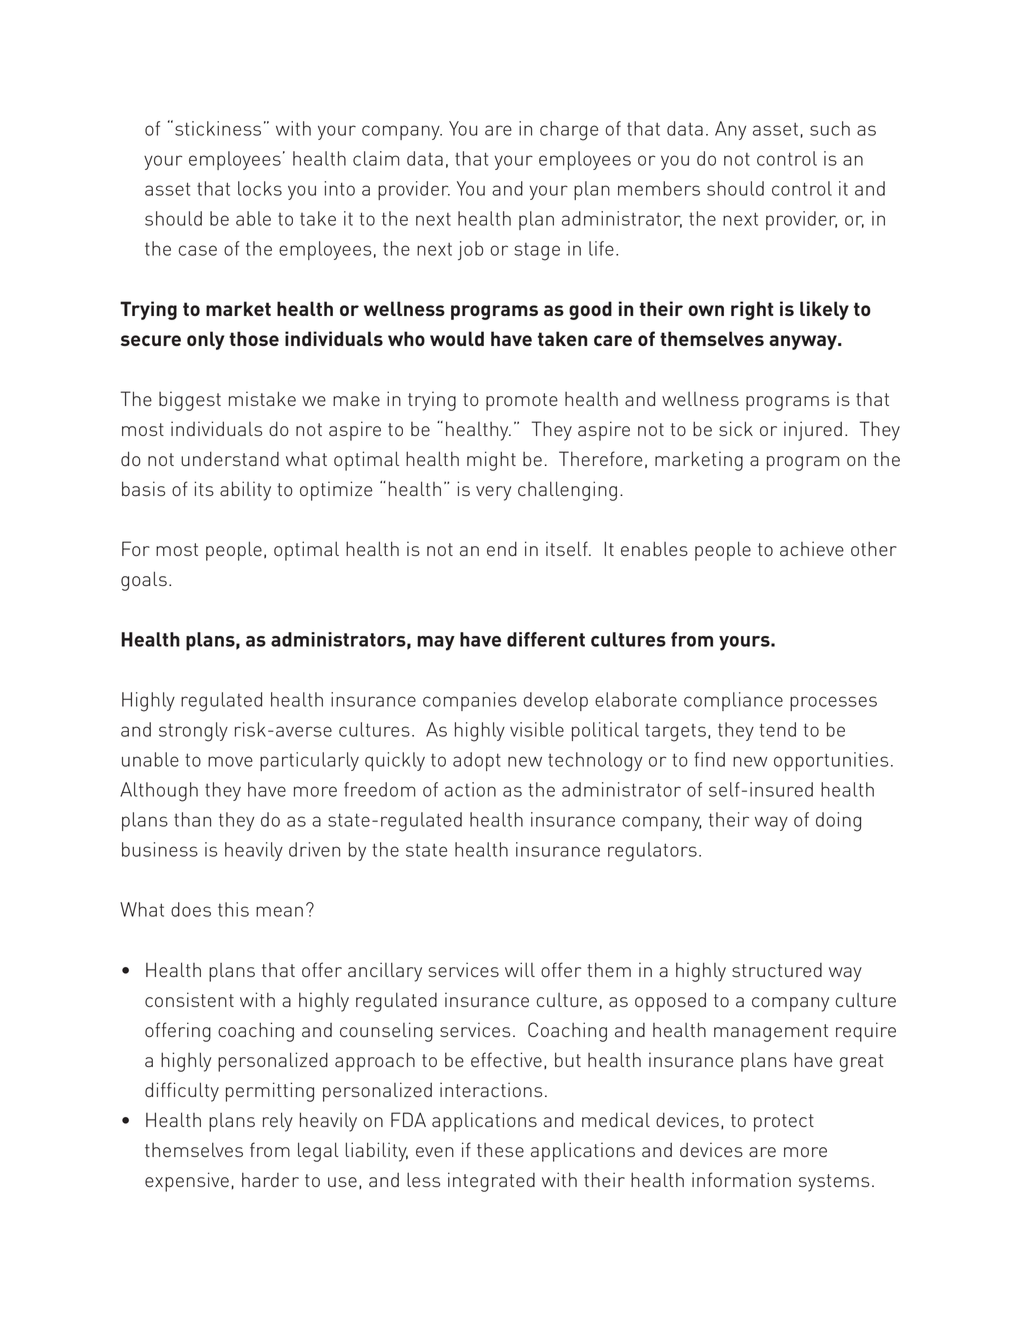 The height and width of the screenshot is (1322, 1022). I want to click on than, so click(192, 819).
